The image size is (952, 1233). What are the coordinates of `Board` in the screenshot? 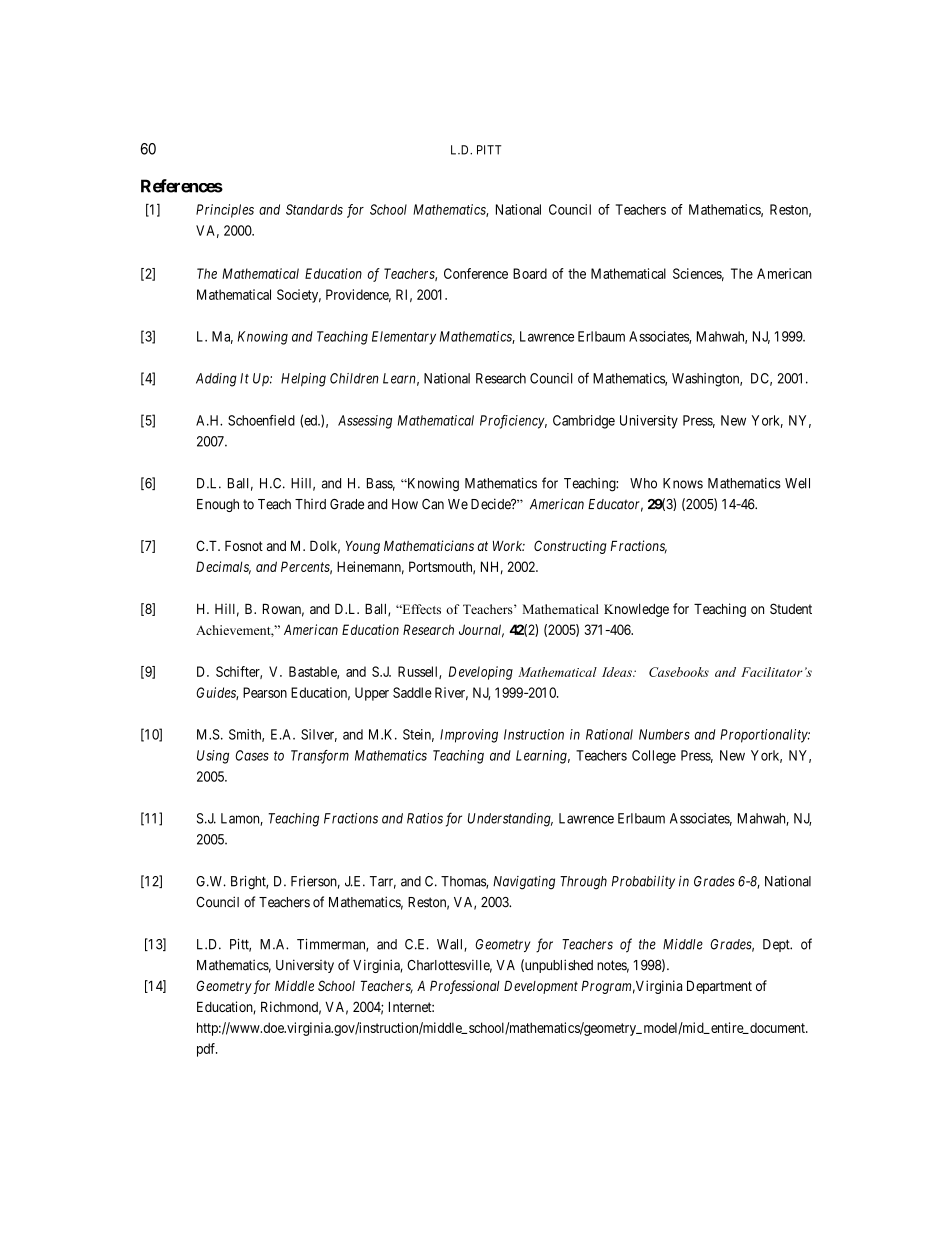 It's located at (530, 273).
